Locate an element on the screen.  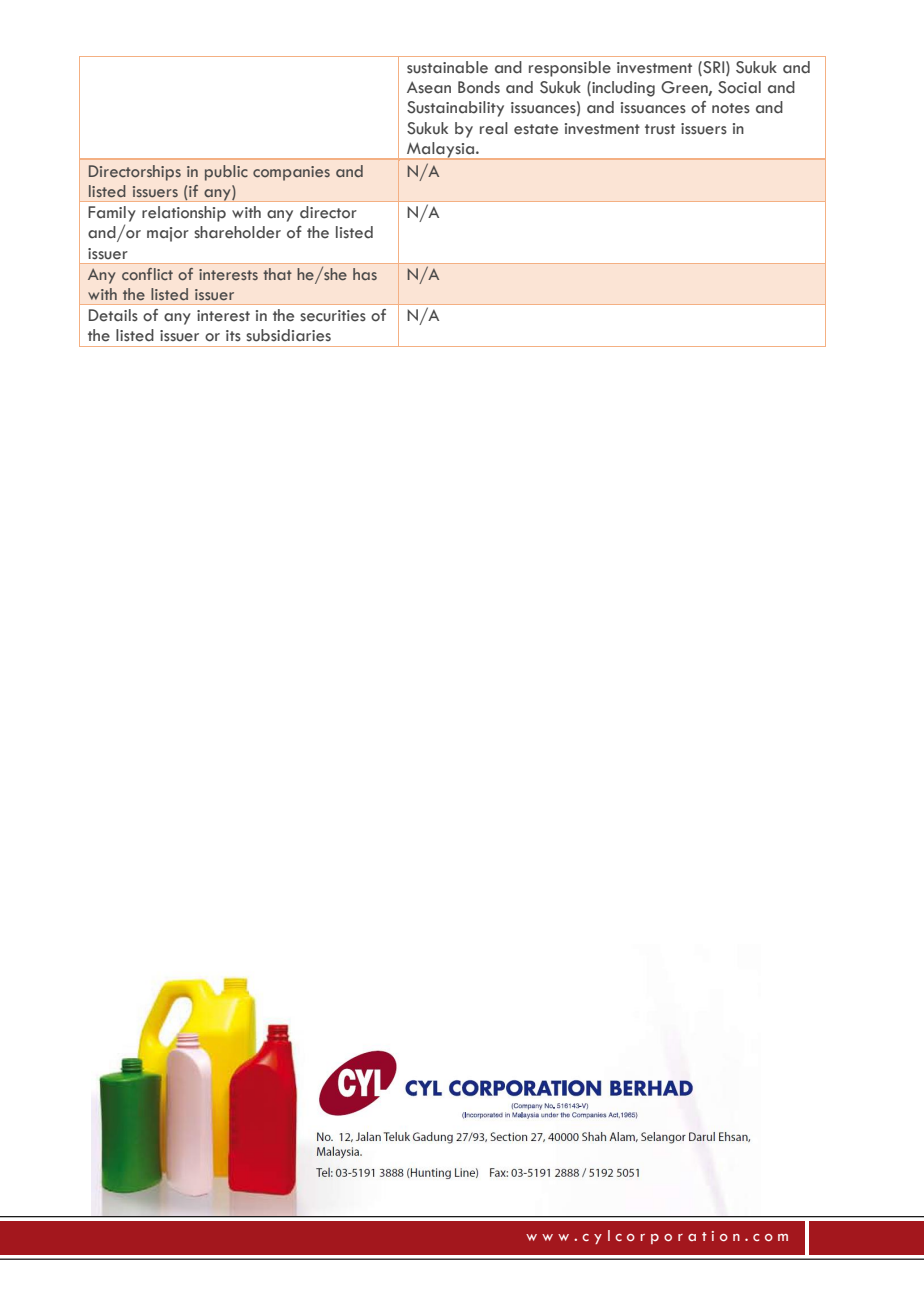
relationship is located at coordinates (184, 214).
